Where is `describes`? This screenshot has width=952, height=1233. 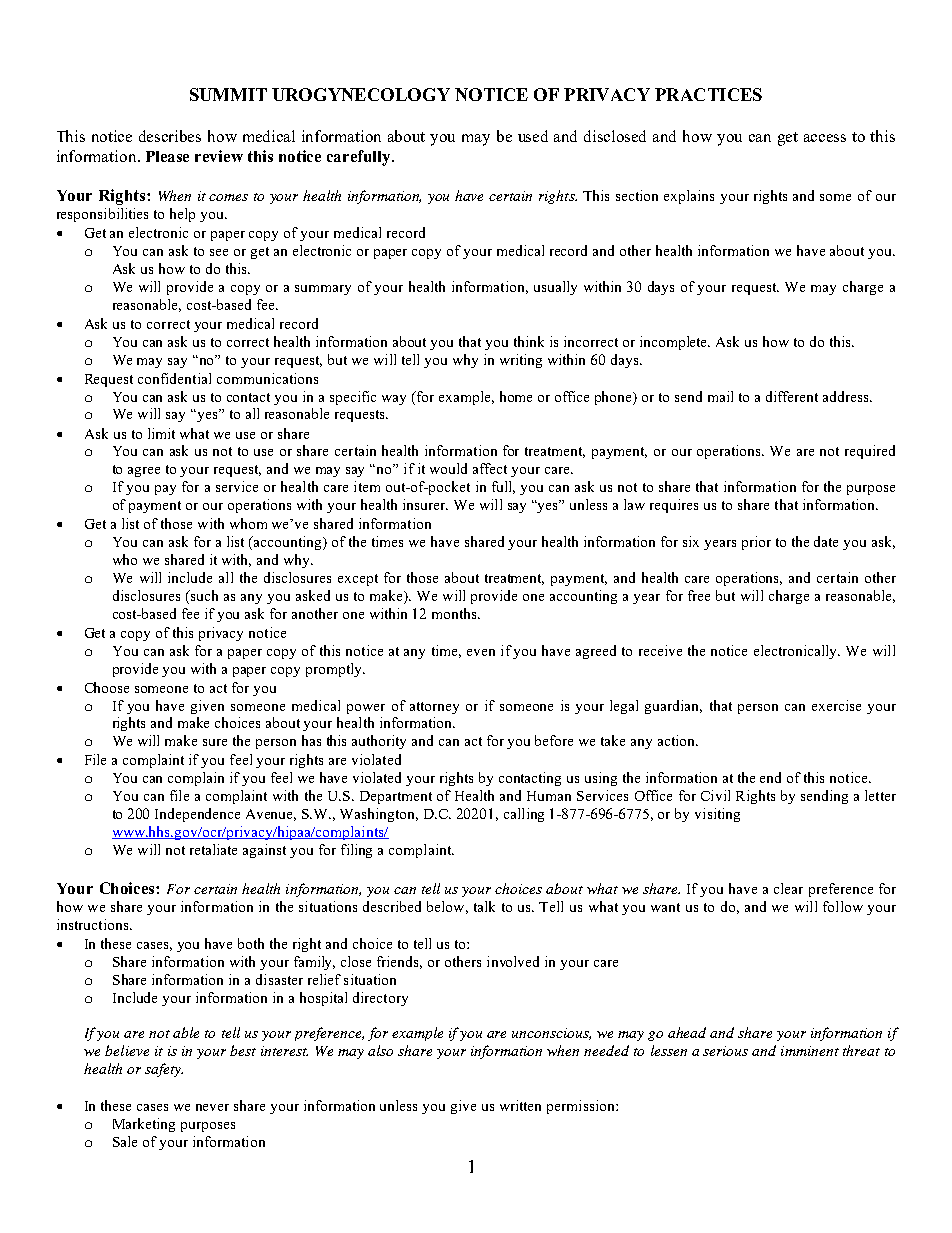 describes is located at coordinates (170, 136).
